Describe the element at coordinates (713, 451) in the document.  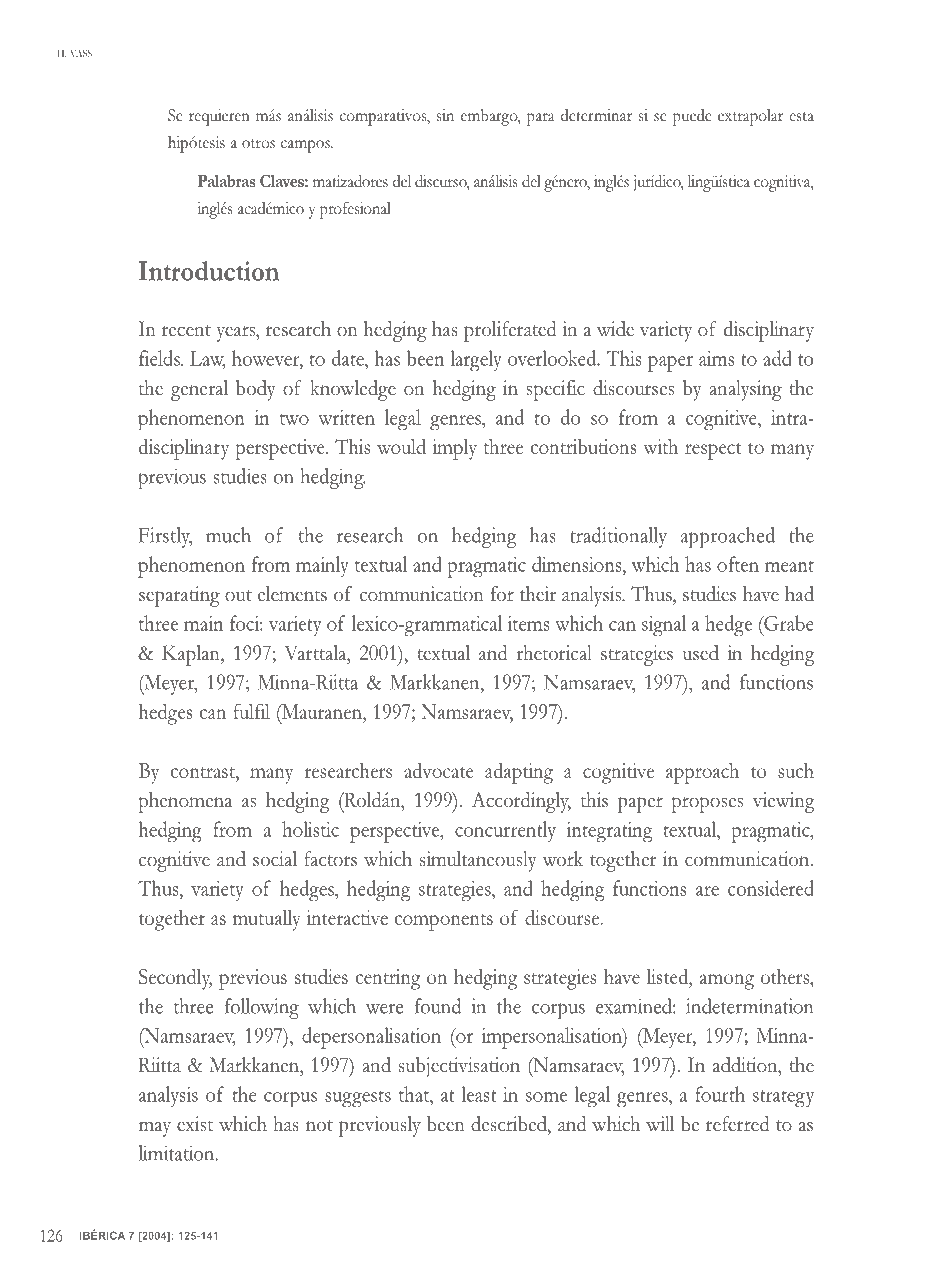
I see `respect` at that location.
